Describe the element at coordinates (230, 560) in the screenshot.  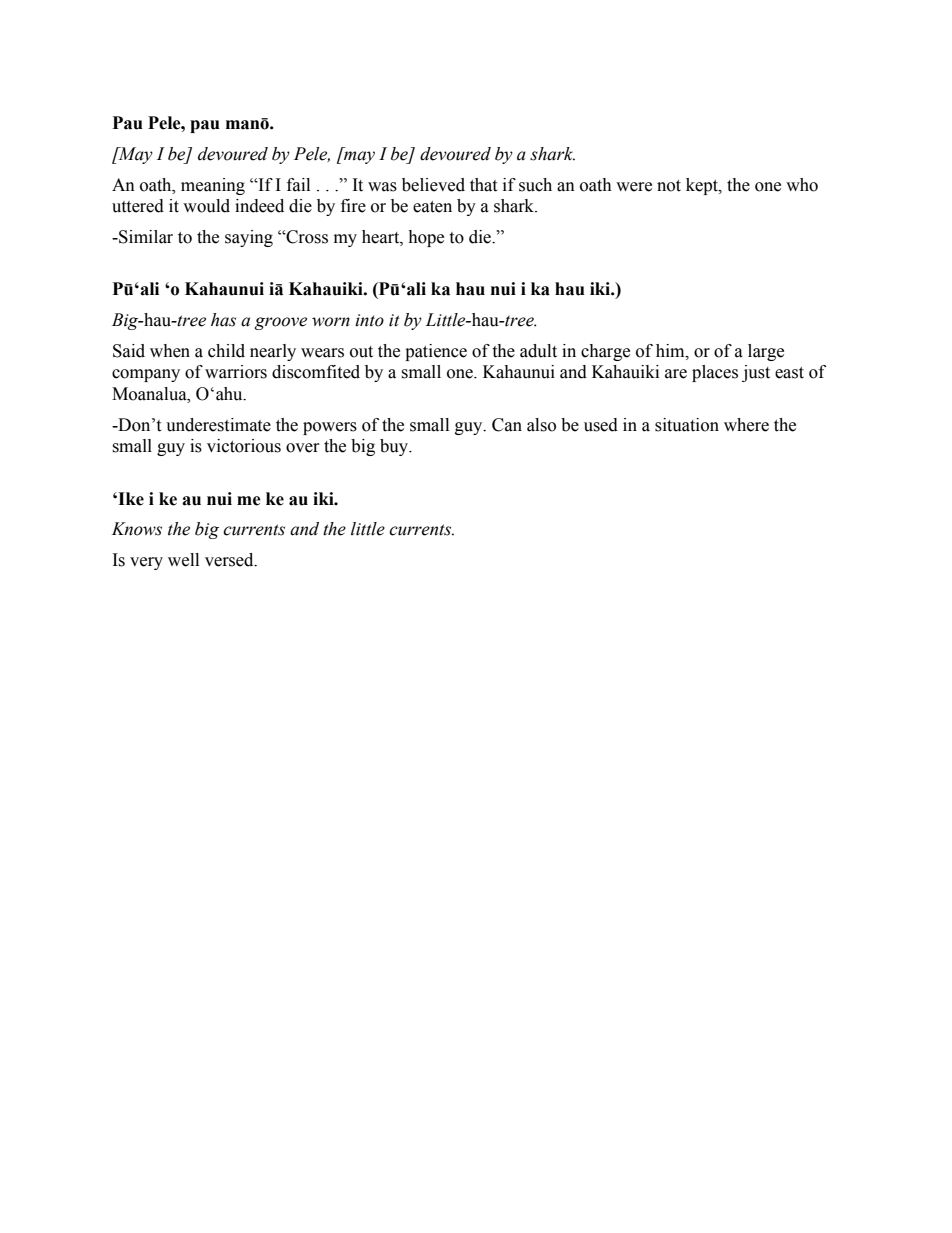
I see `versed` at that location.
